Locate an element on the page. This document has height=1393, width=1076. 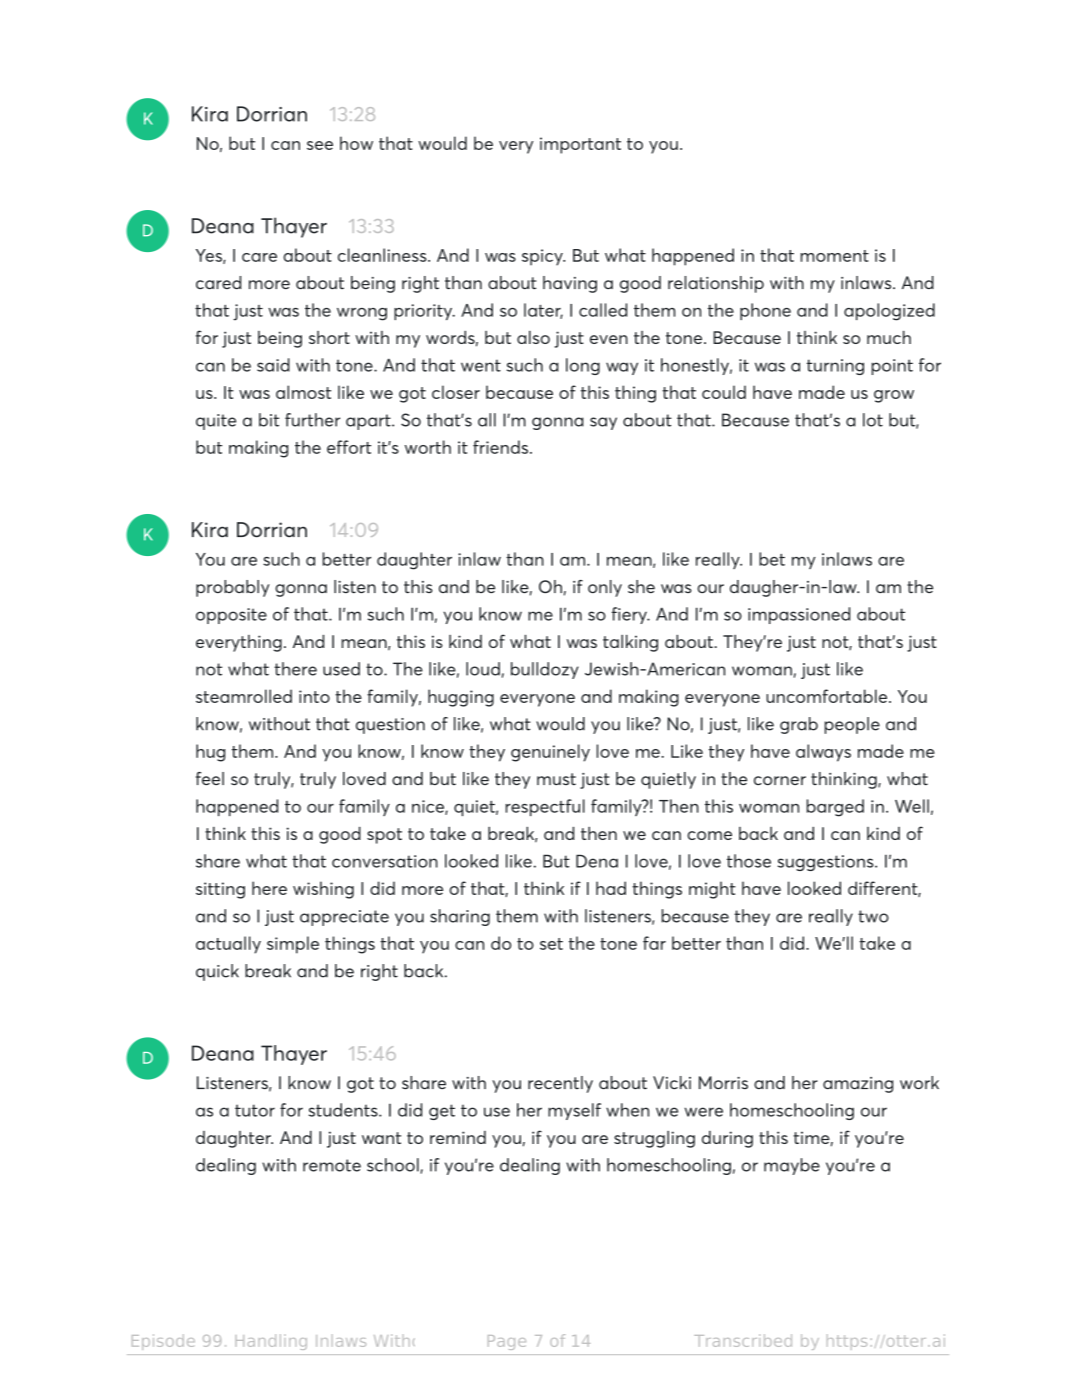
set is located at coordinates (551, 944).
